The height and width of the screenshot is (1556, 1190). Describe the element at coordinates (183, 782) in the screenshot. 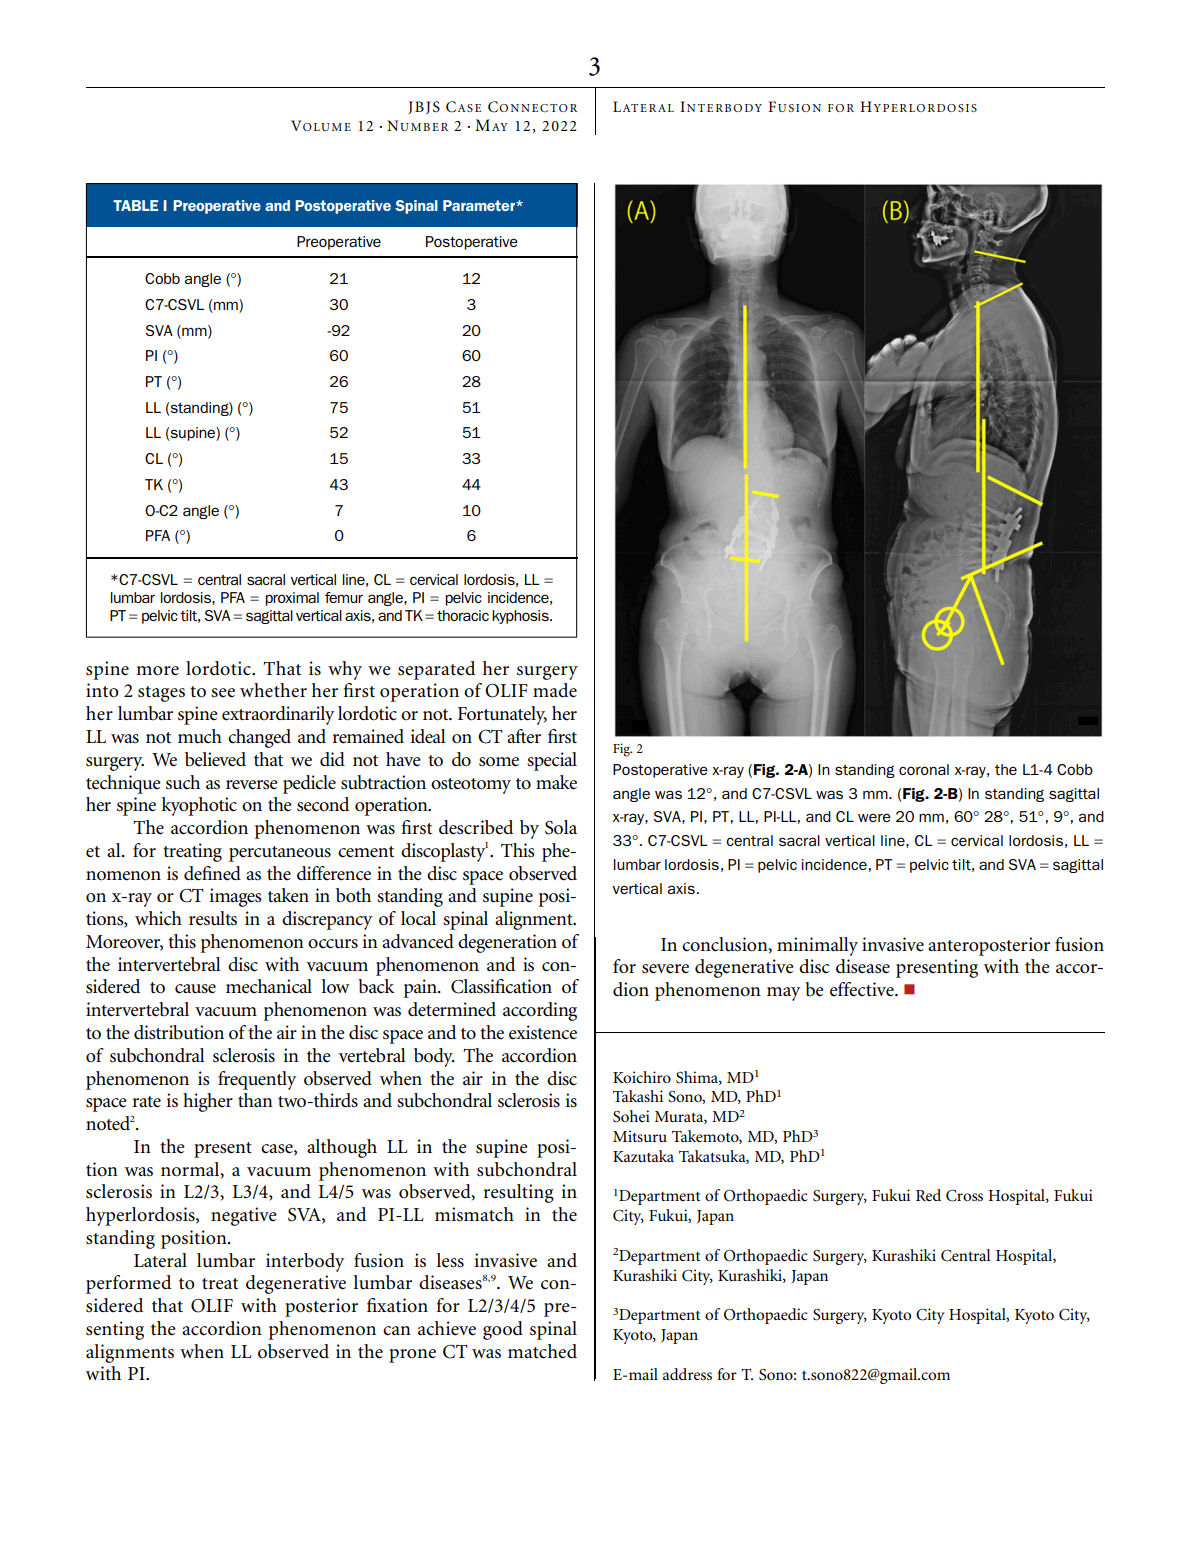

I see `such` at that location.
